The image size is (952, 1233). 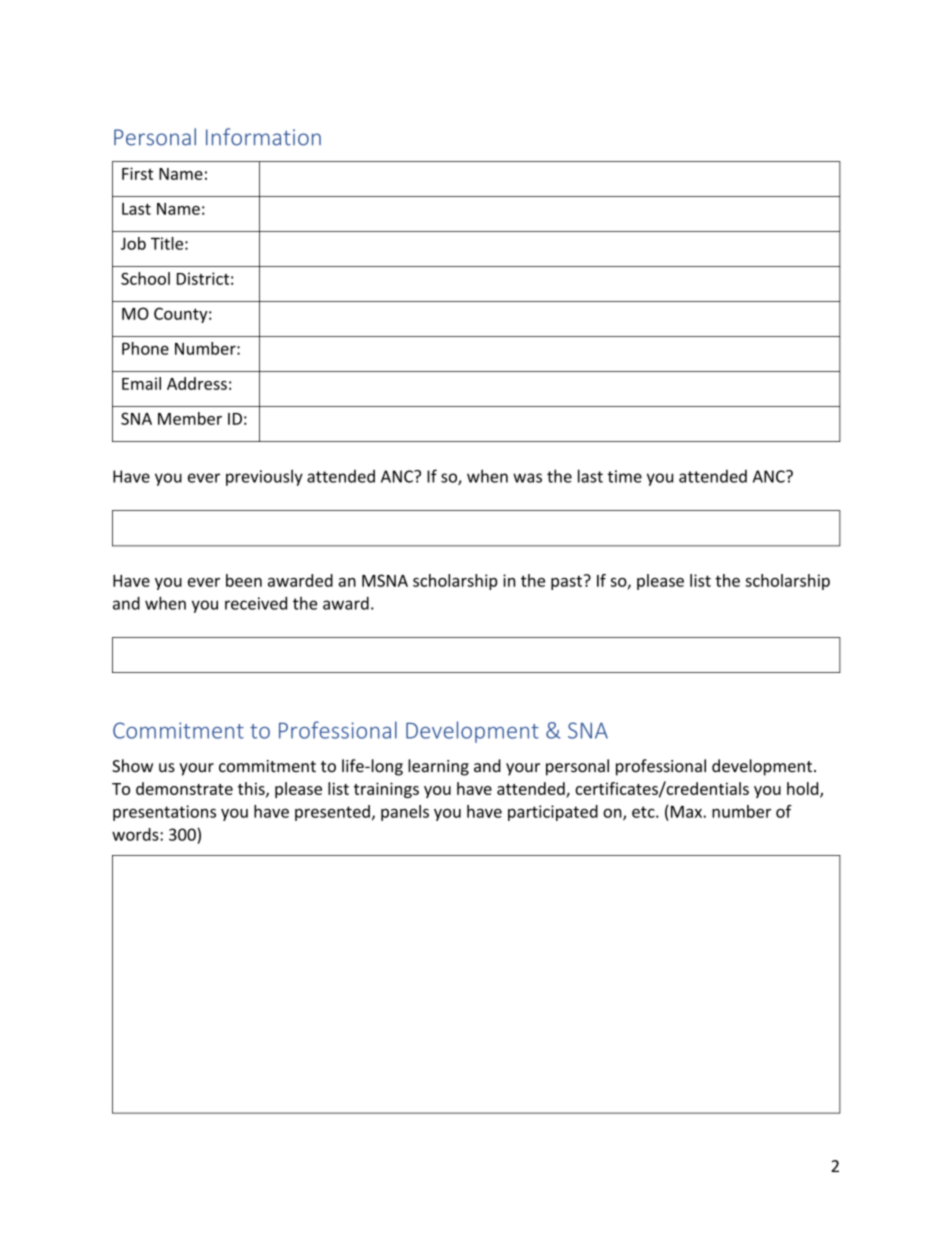 What do you see at coordinates (566, 582) in the image?
I see `past` at bounding box center [566, 582].
